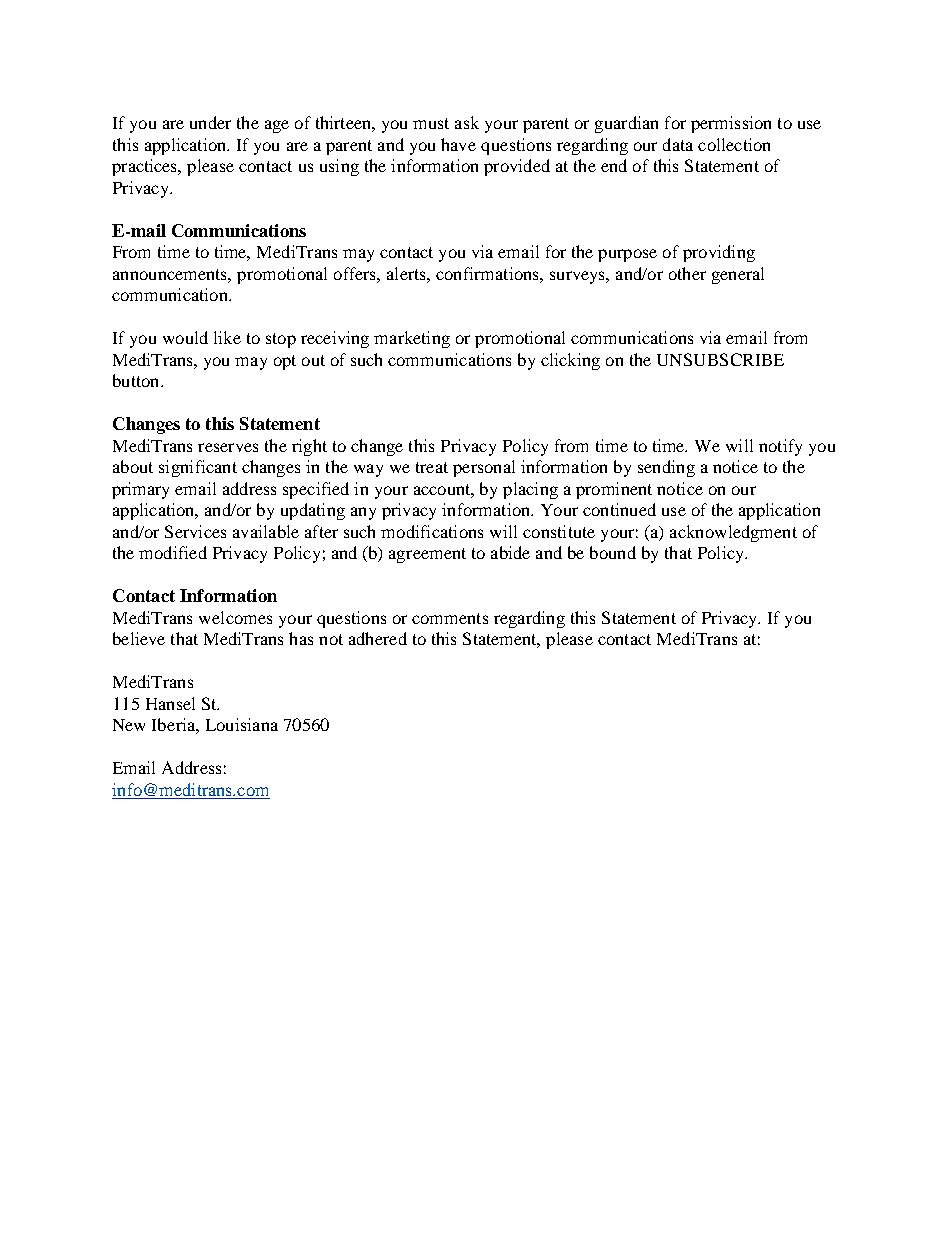 This screenshot has height=1233, width=952. Describe the element at coordinates (170, 703) in the screenshot. I see `Hansel` at that location.
